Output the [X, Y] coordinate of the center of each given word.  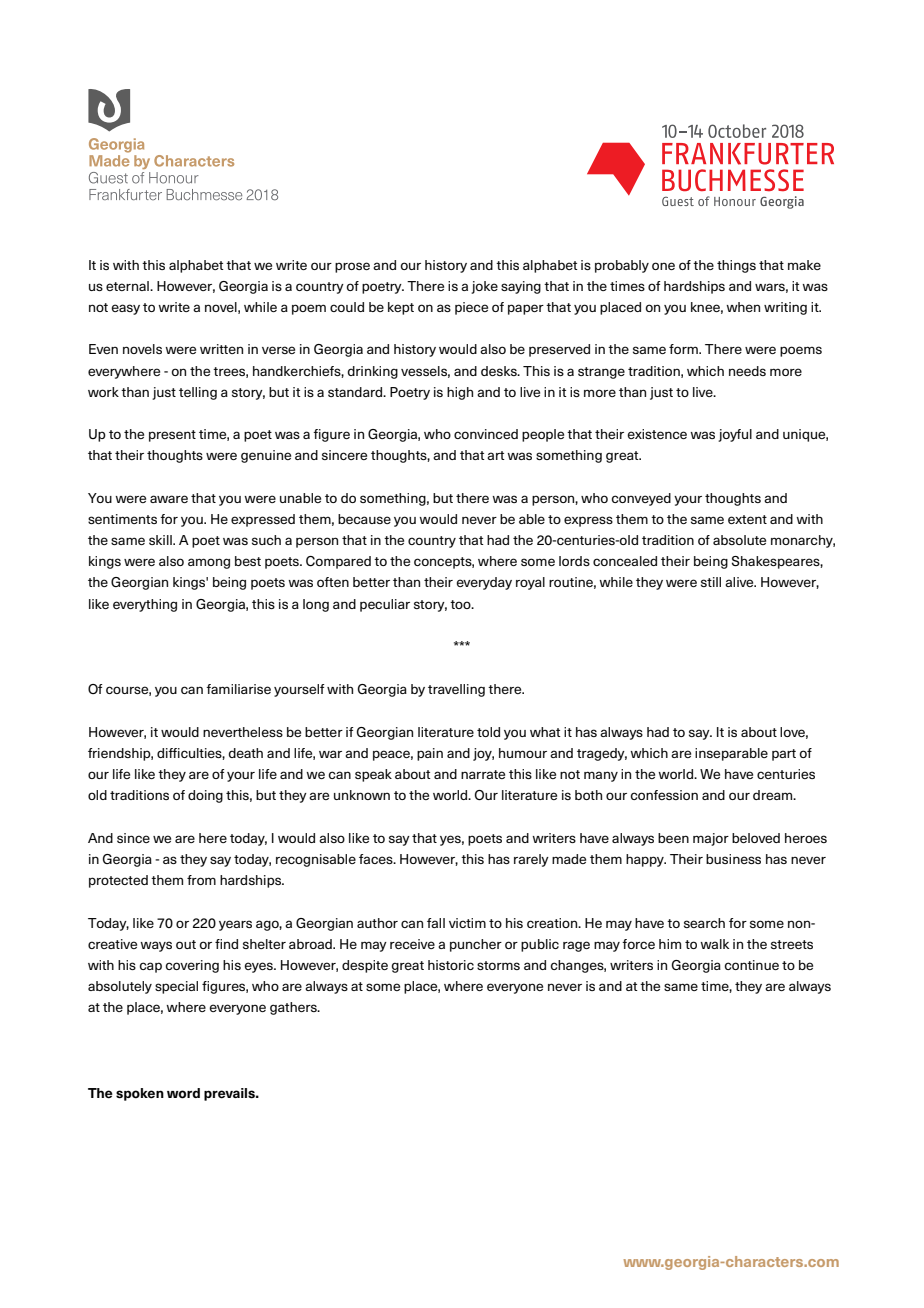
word [183, 1093]
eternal [128, 286]
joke [484, 287]
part [784, 755]
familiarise [238, 689]
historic [451, 965]
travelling [456, 690]
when [743, 307]
